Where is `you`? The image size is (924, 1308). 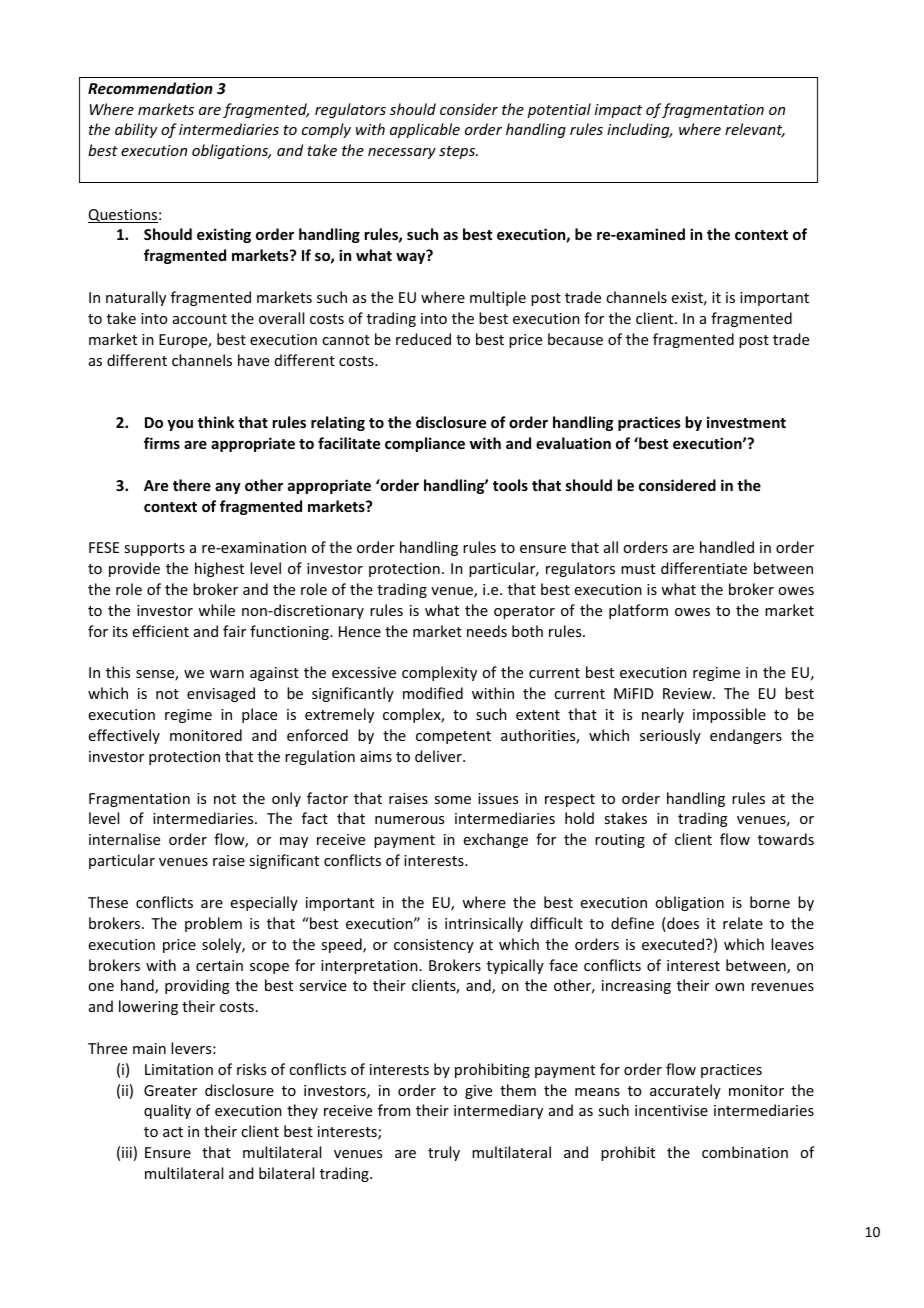 you is located at coordinates (180, 425).
